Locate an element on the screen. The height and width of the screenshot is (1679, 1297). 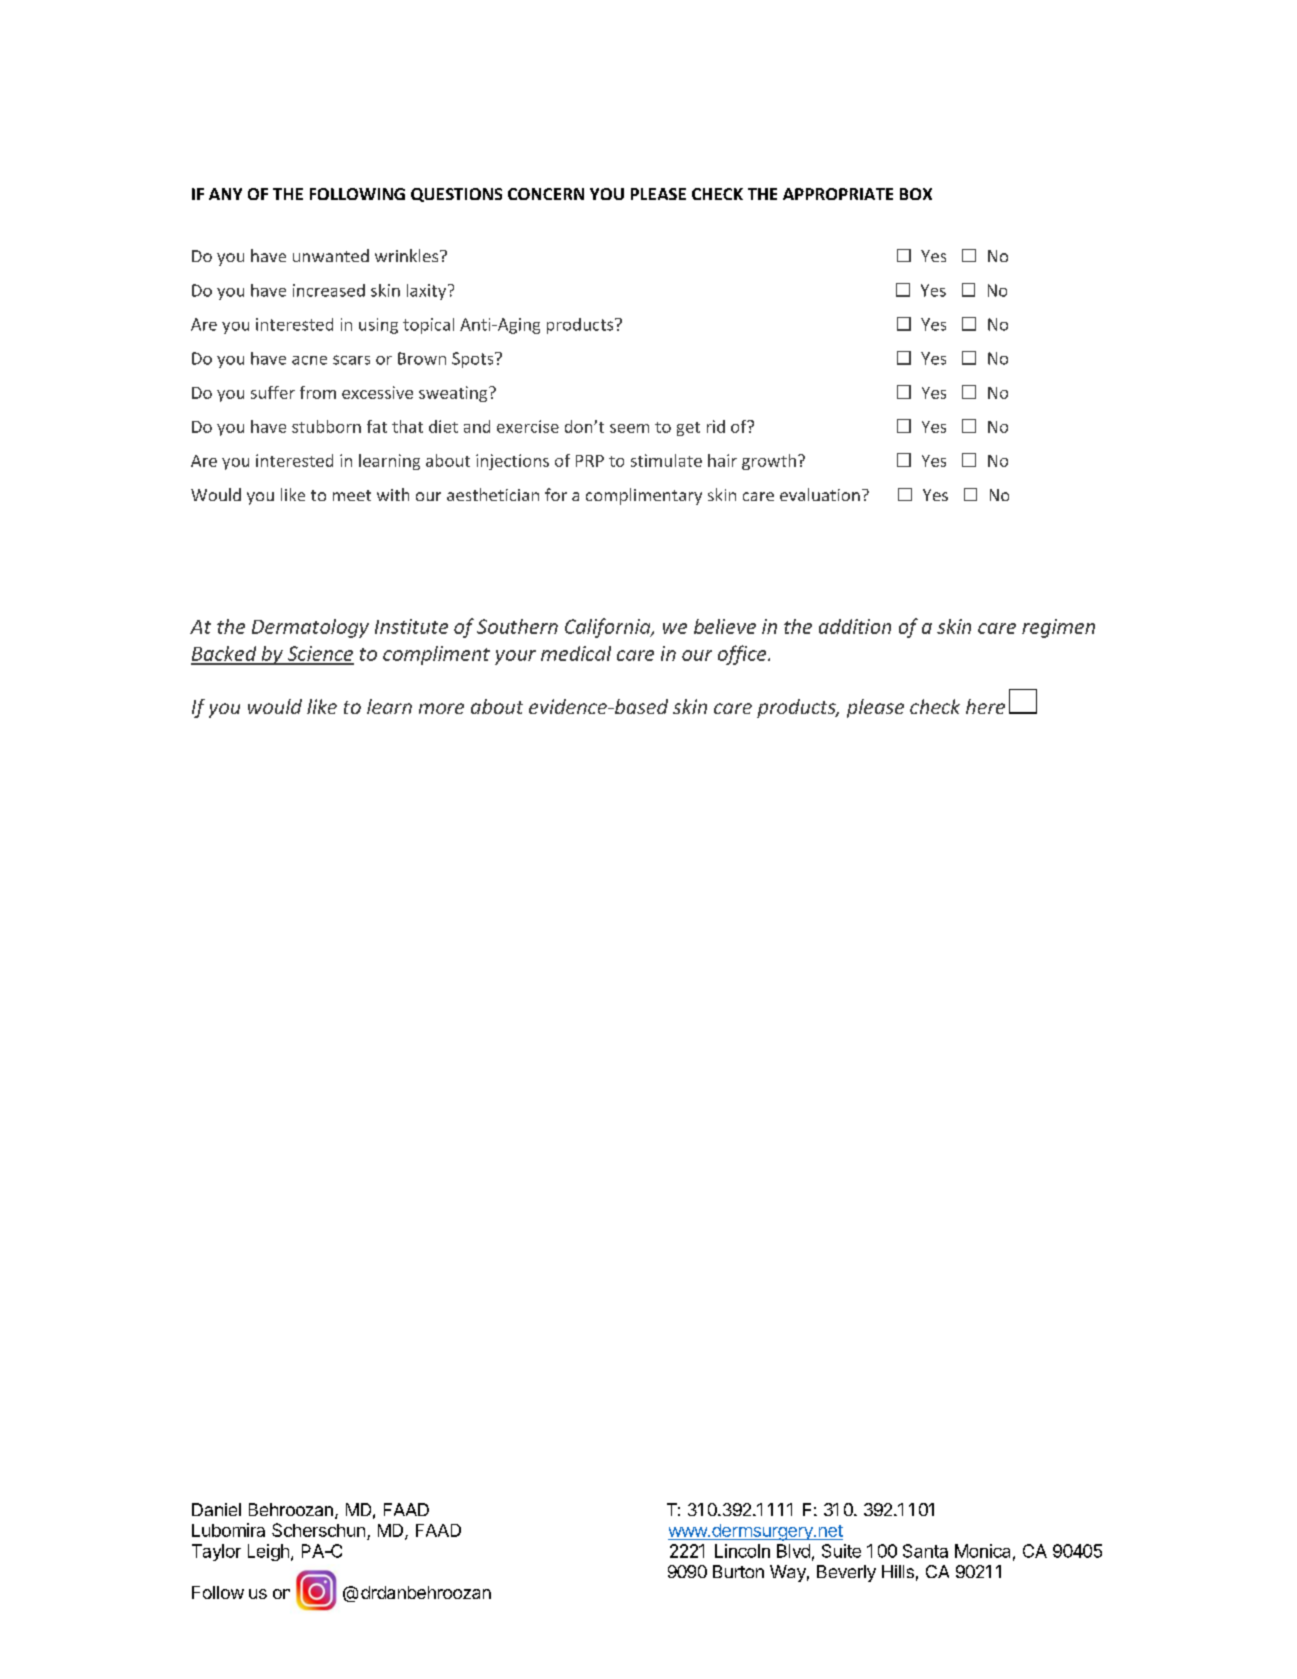
CONCERN is located at coordinates (546, 194).
